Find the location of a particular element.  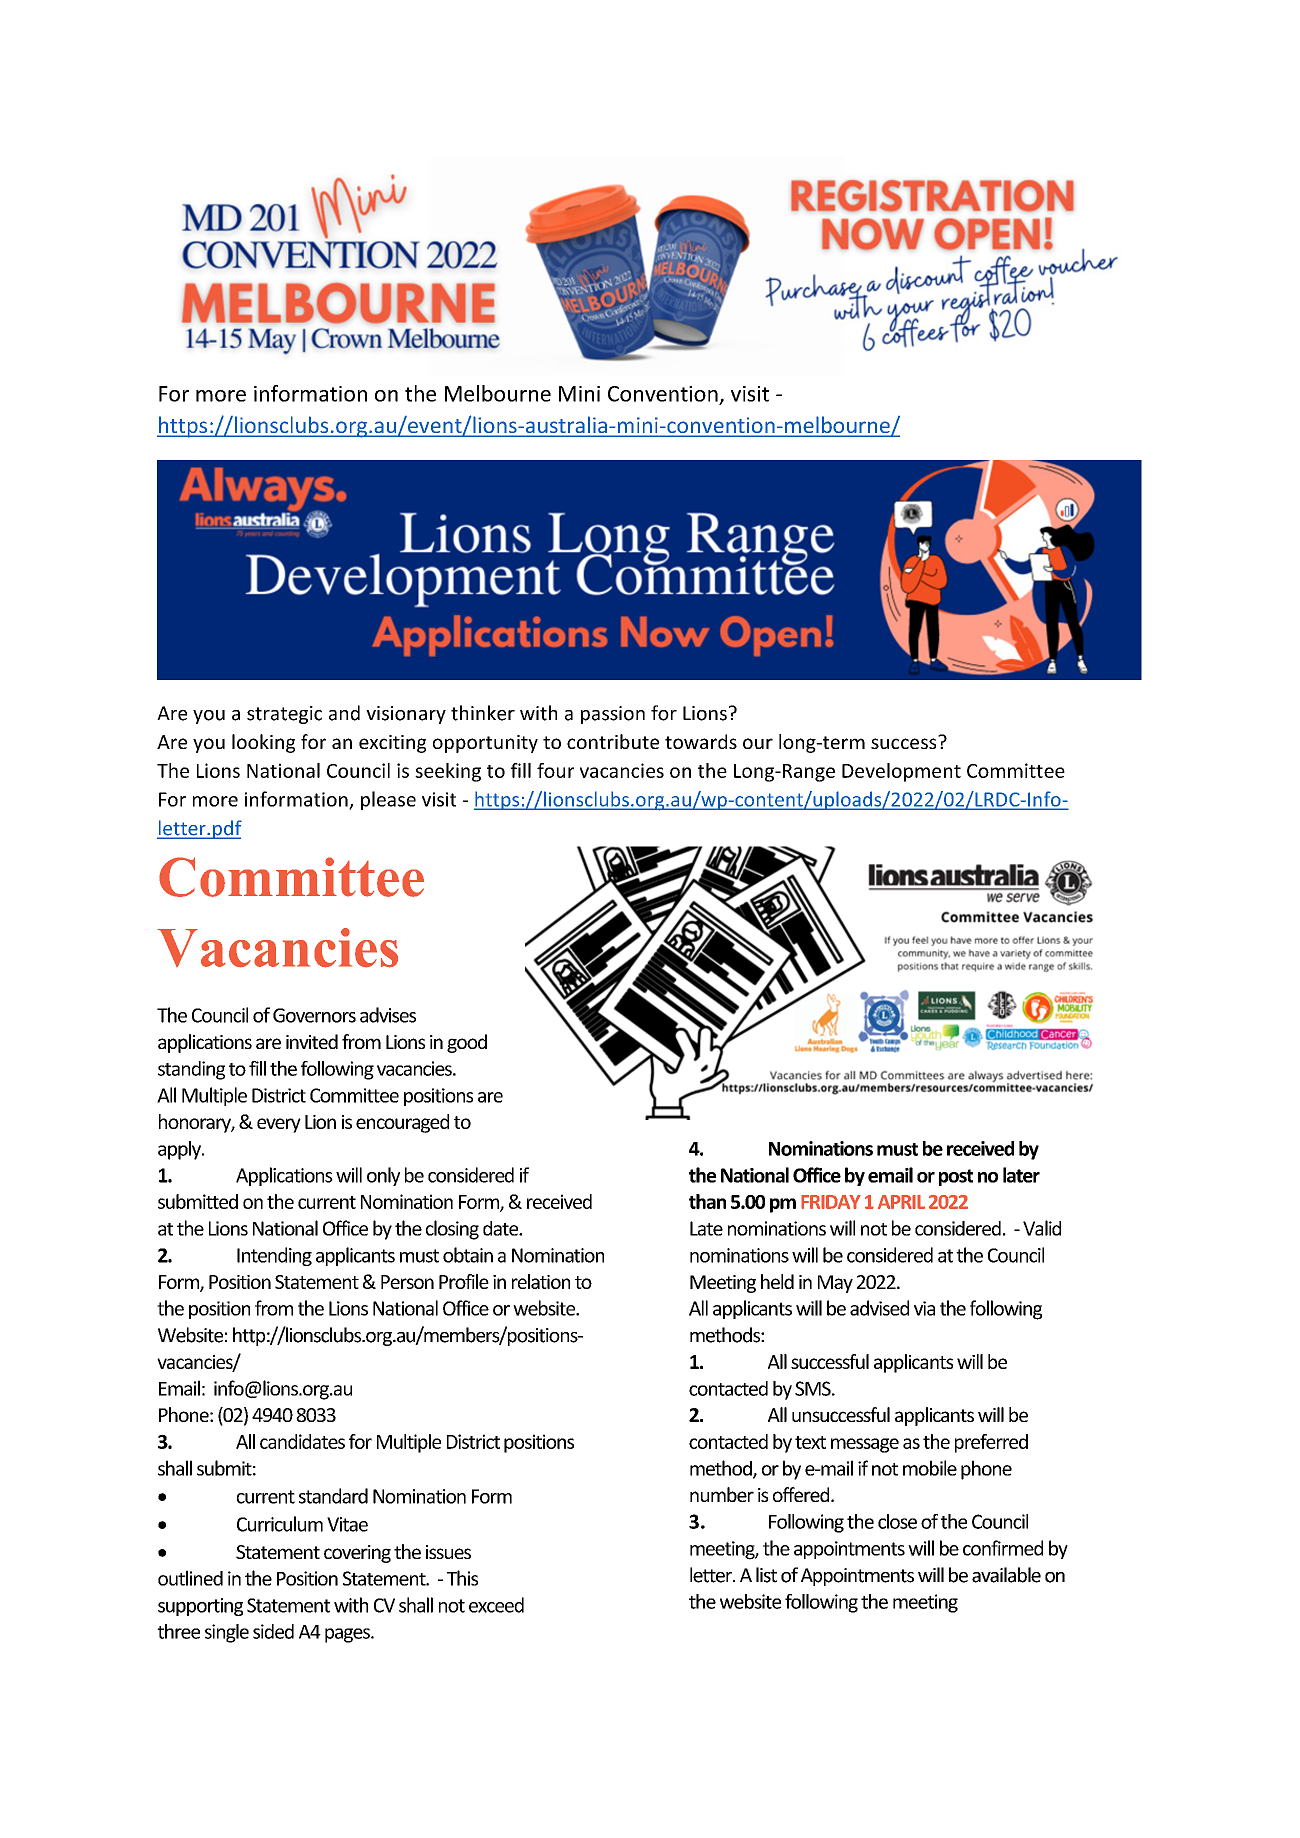

sided is located at coordinates (273, 1631).
